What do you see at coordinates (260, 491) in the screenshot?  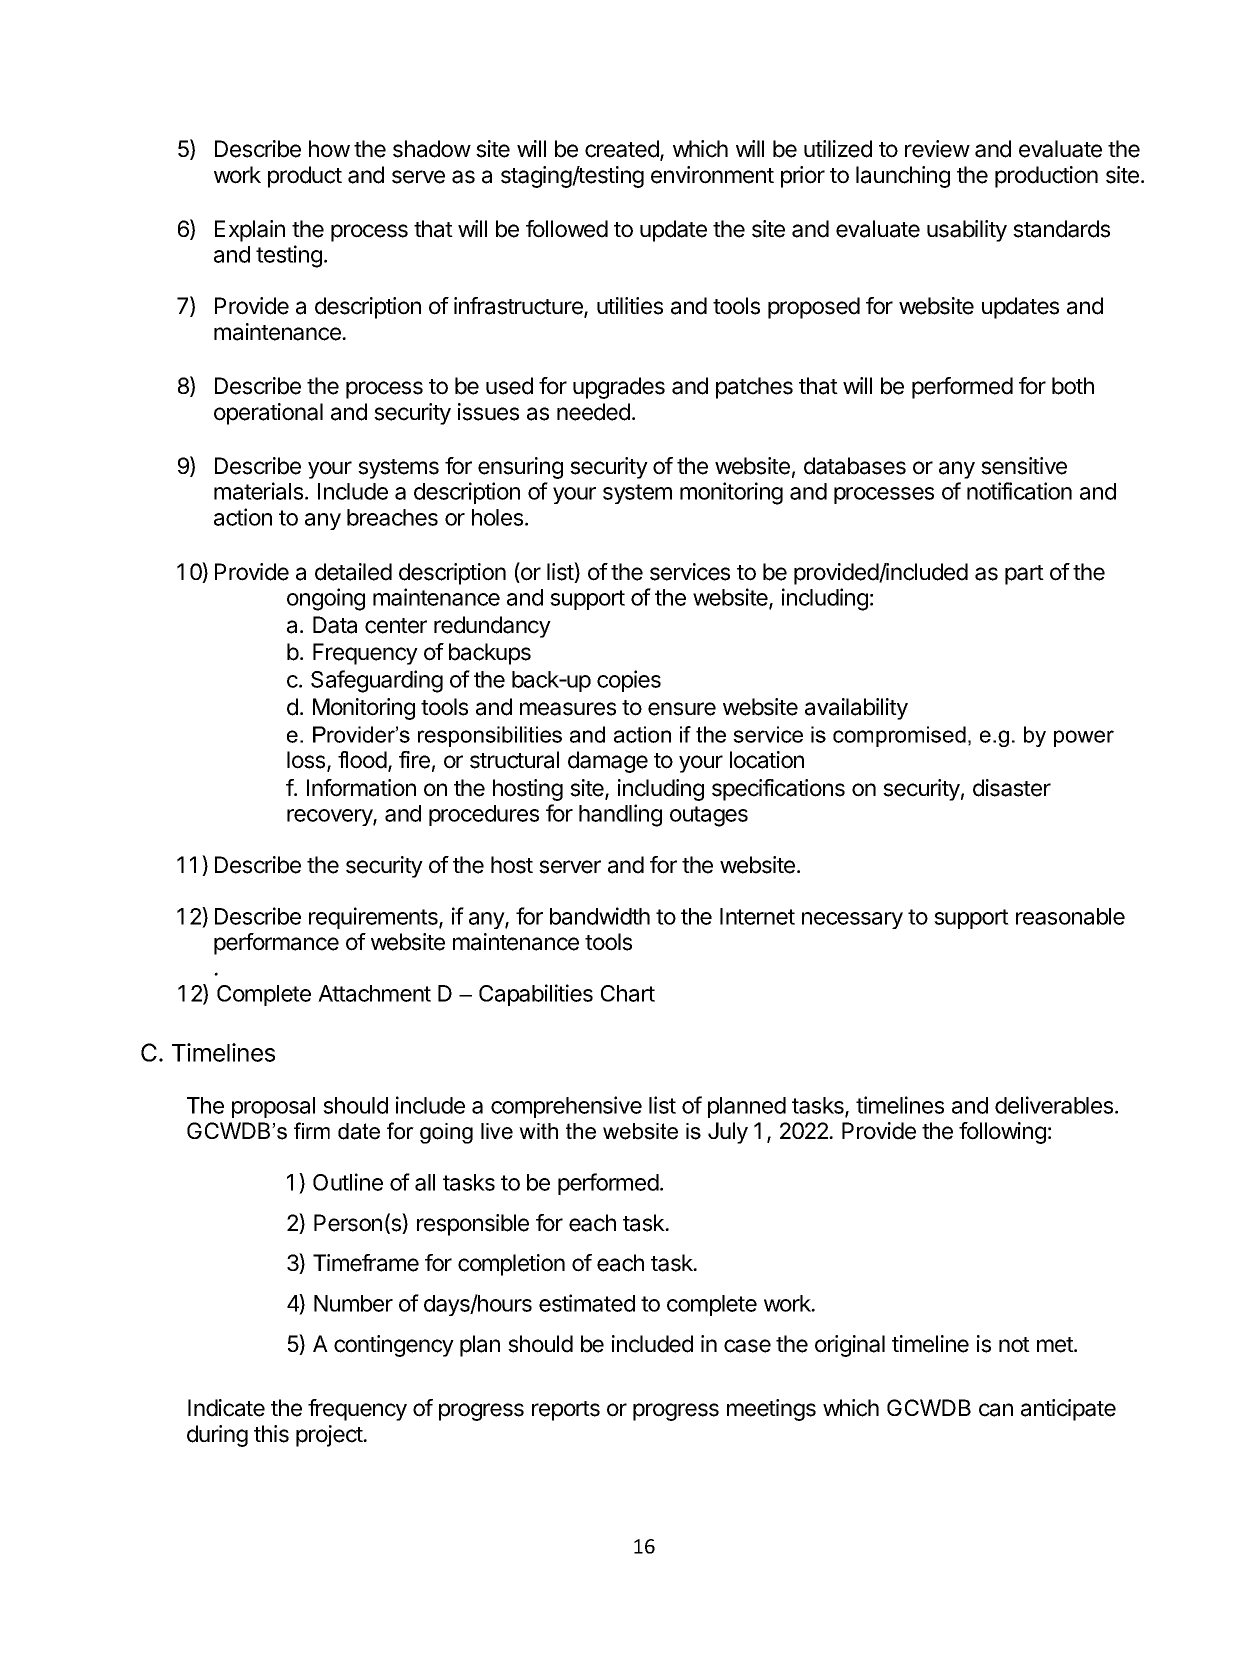 I see `materials` at bounding box center [260, 491].
